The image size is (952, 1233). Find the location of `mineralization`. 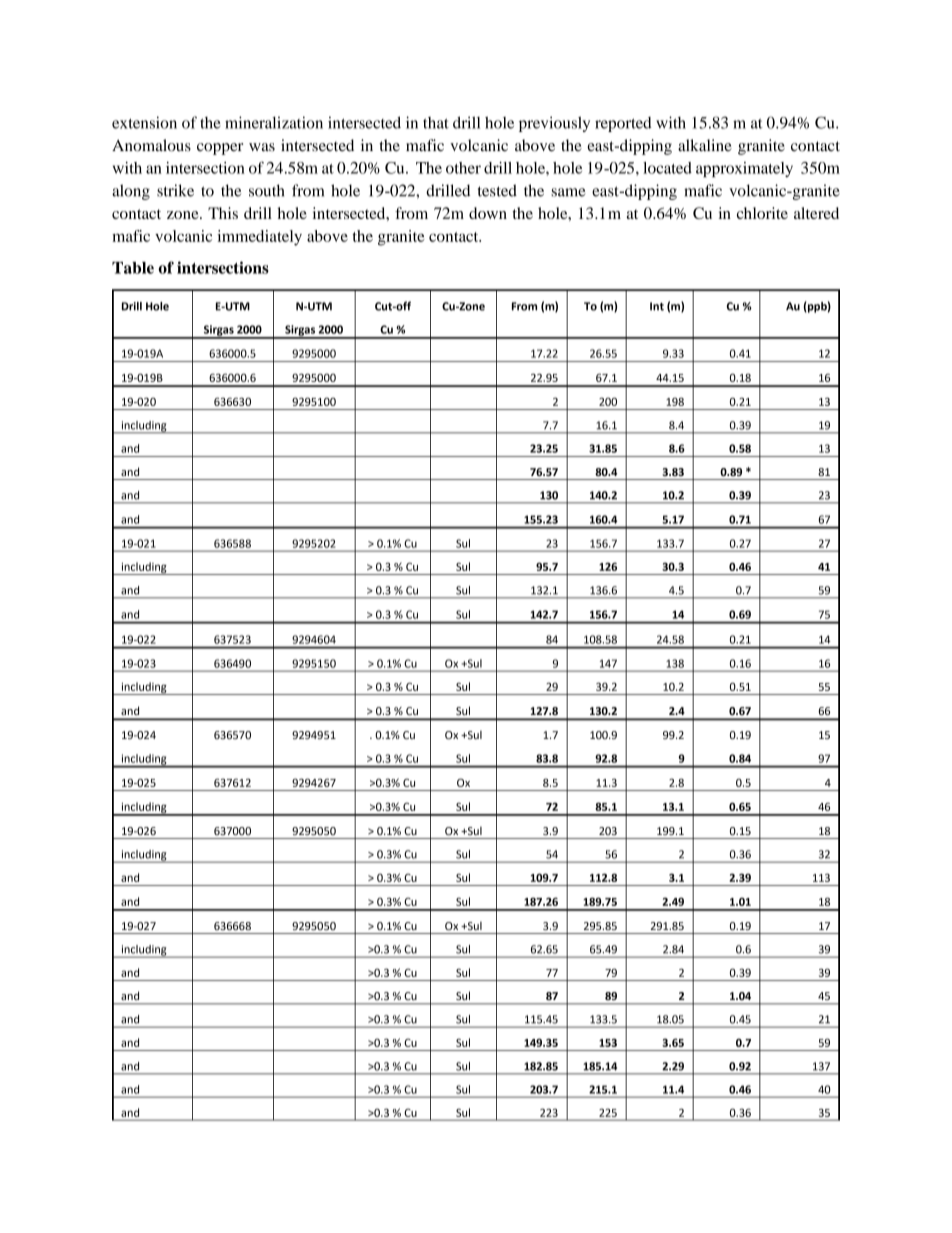

mineralization is located at coordinates (274, 122).
